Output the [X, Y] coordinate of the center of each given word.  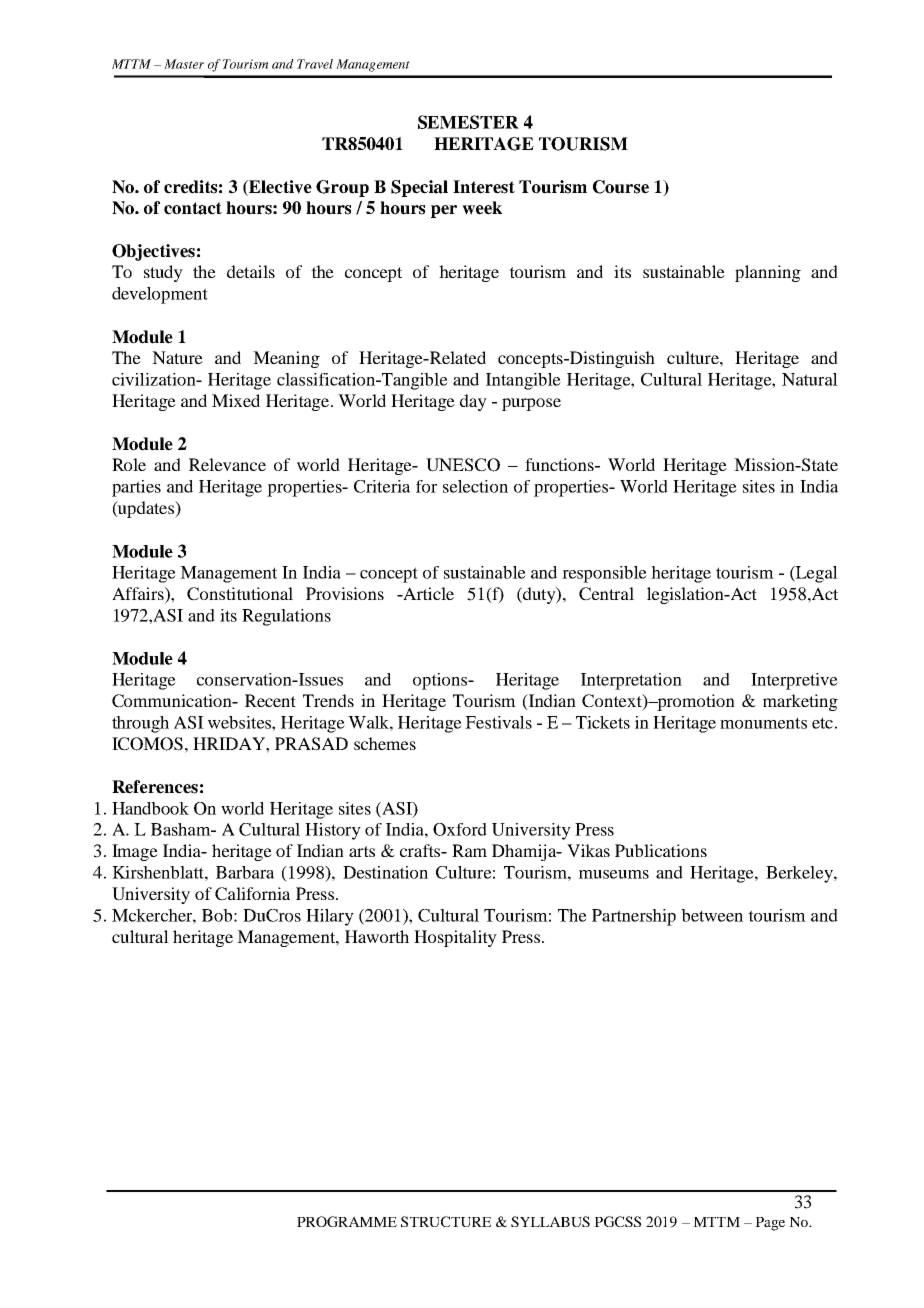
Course [621, 187]
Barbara [245, 872]
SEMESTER [468, 122]
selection [475, 486]
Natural [810, 379]
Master [184, 64]
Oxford [460, 829]
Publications [661, 850]
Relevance [227, 464]
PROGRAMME [347, 1221]
